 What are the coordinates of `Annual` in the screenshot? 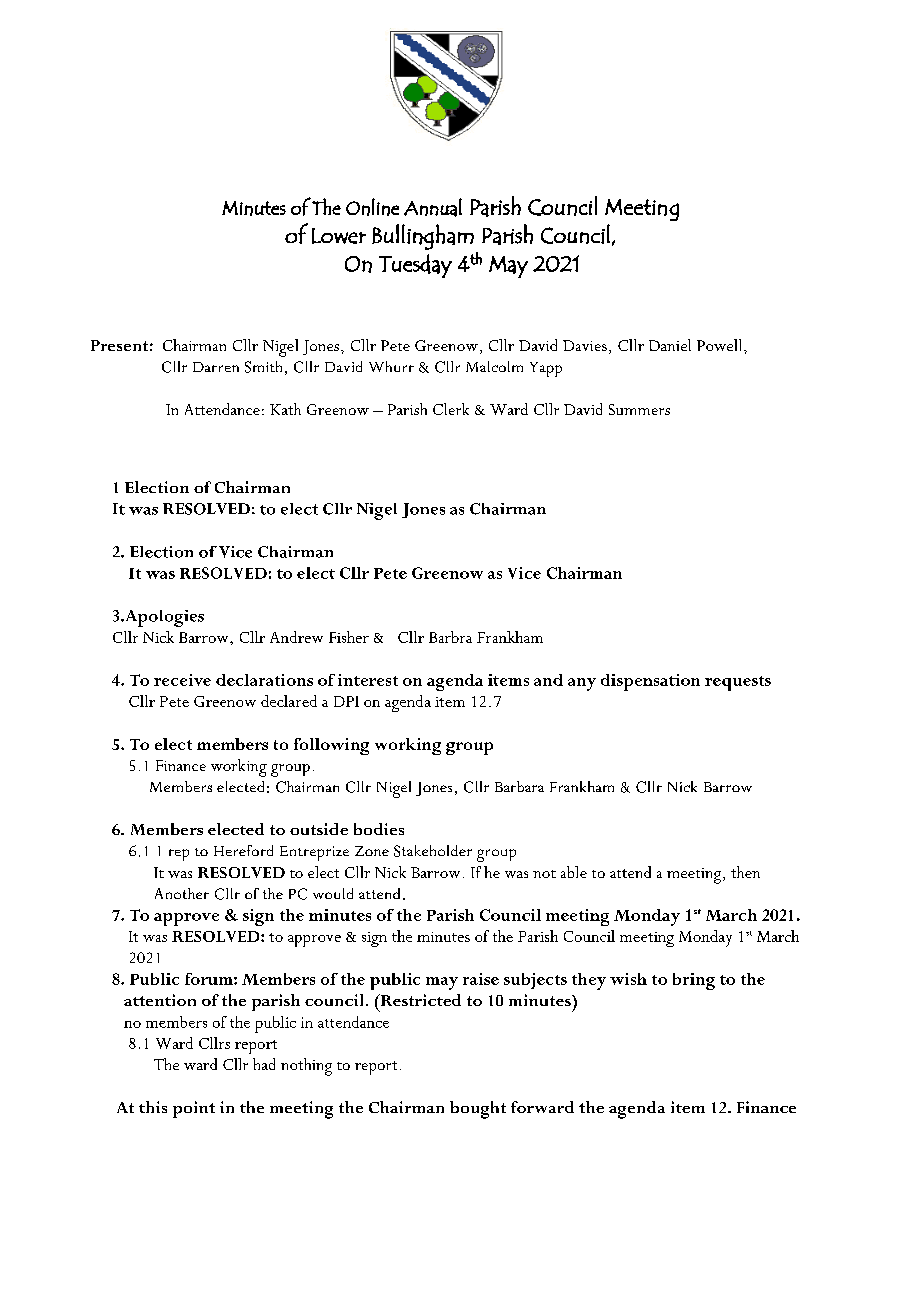 It's located at (433, 207).
